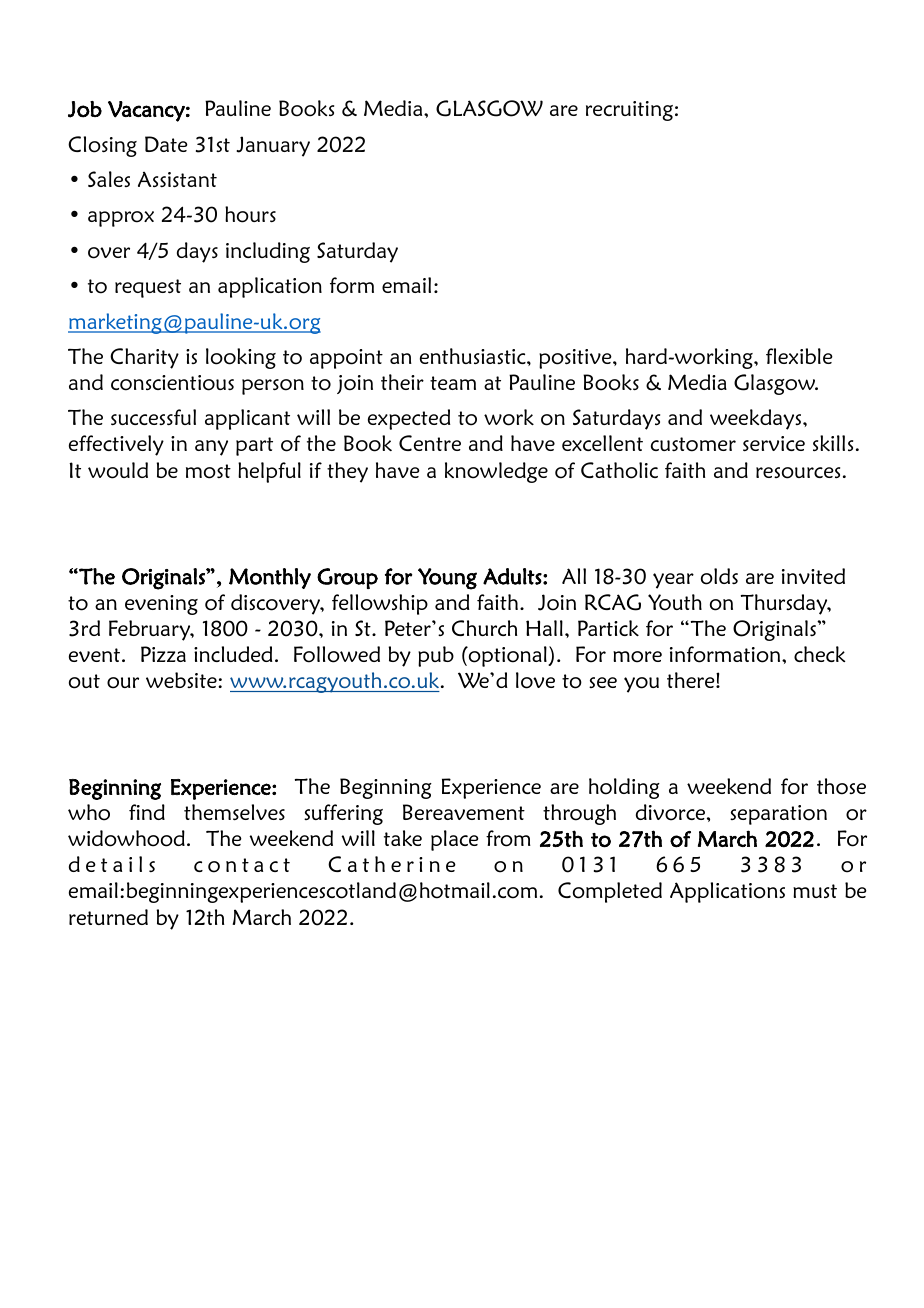 Image resolution: width=924 pixels, height=1308 pixels. I want to click on love, so click(535, 680).
